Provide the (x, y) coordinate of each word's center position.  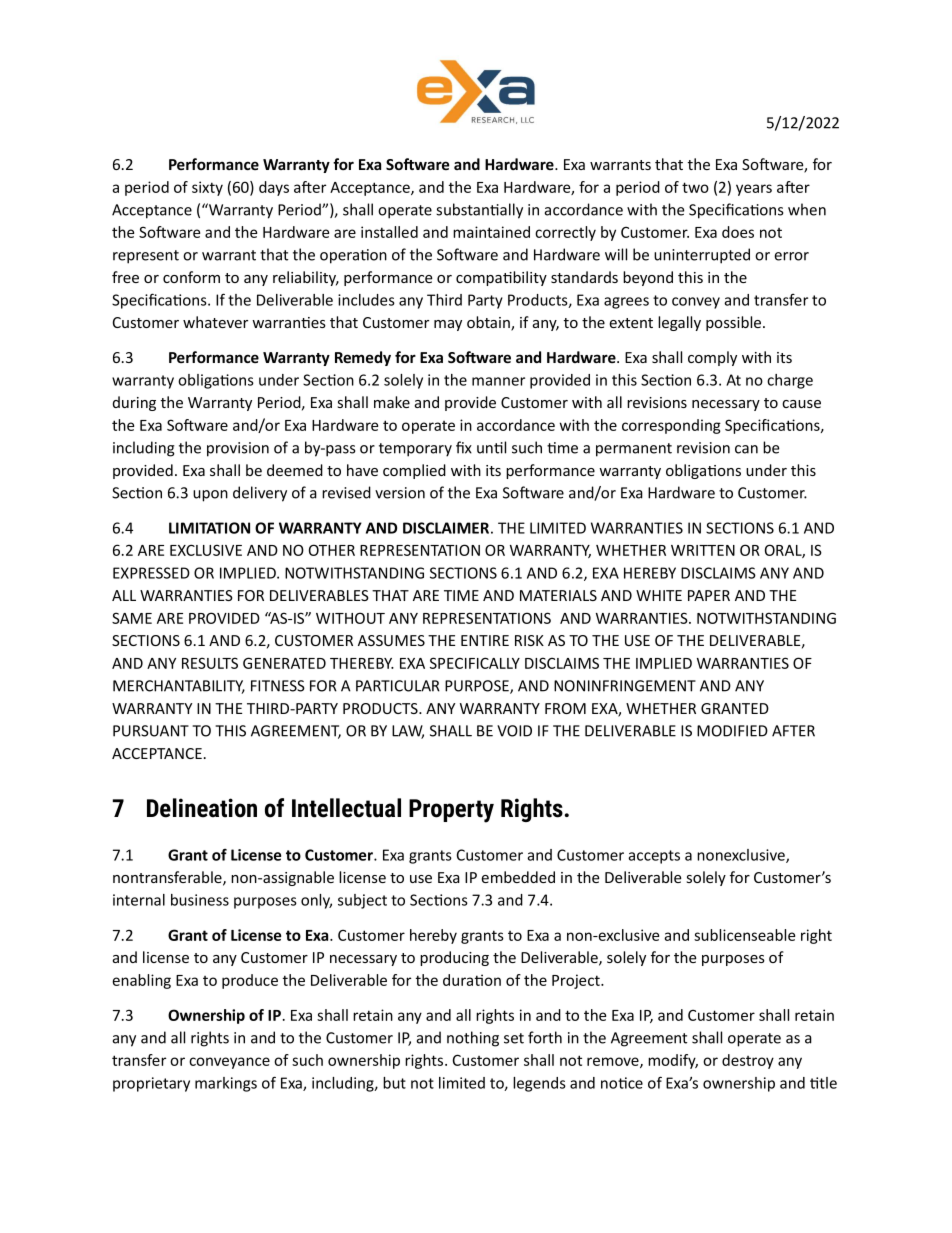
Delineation (202, 808)
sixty (207, 188)
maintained (491, 232)
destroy (748, 1061)
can (746, 449)
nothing (473, 1039)
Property (451, 811)
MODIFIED (732, 731)
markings (226, 1084)
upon (210, 496)
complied (414, 471)
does (738, 232)
